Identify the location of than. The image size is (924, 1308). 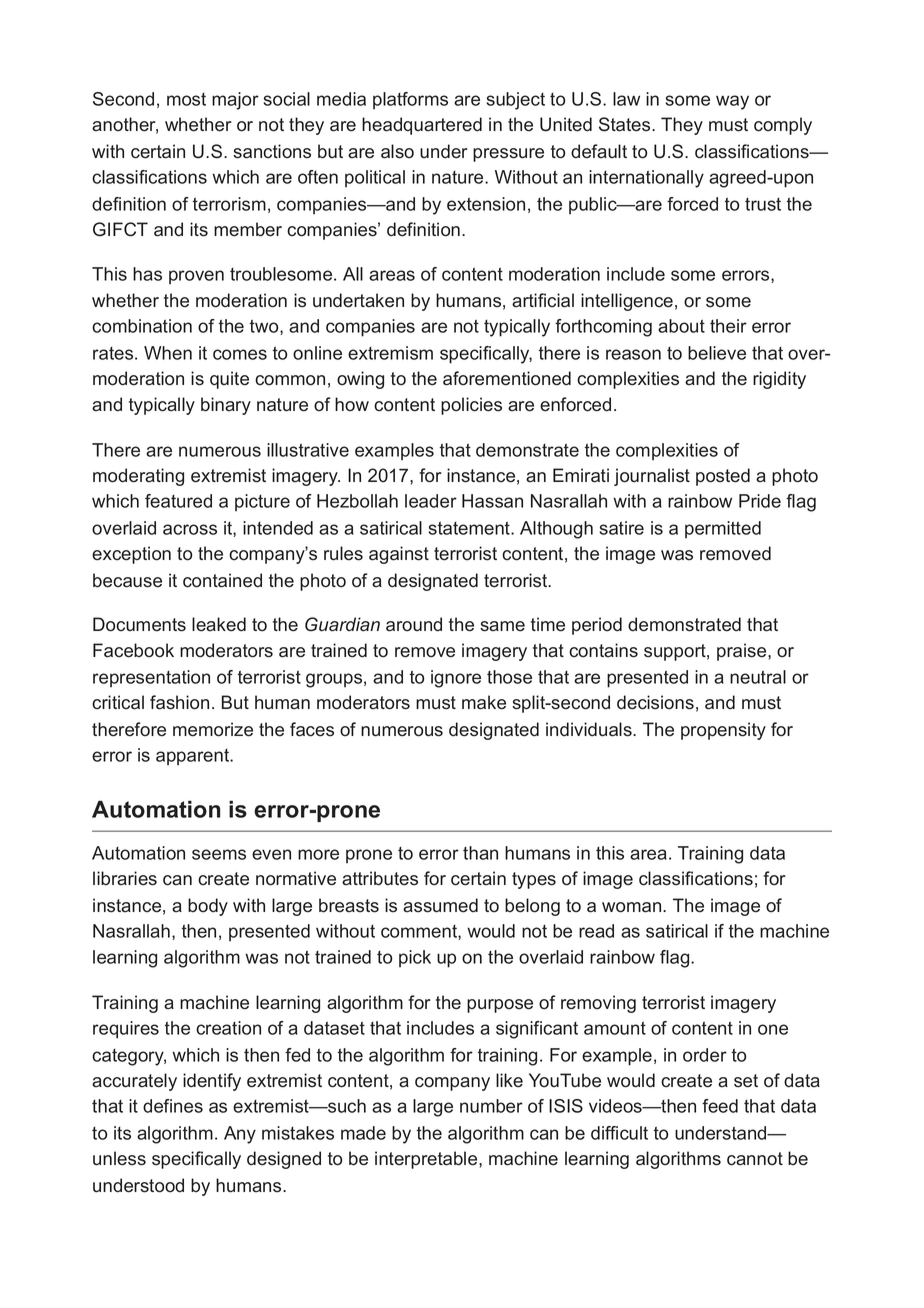
(480, 853).
